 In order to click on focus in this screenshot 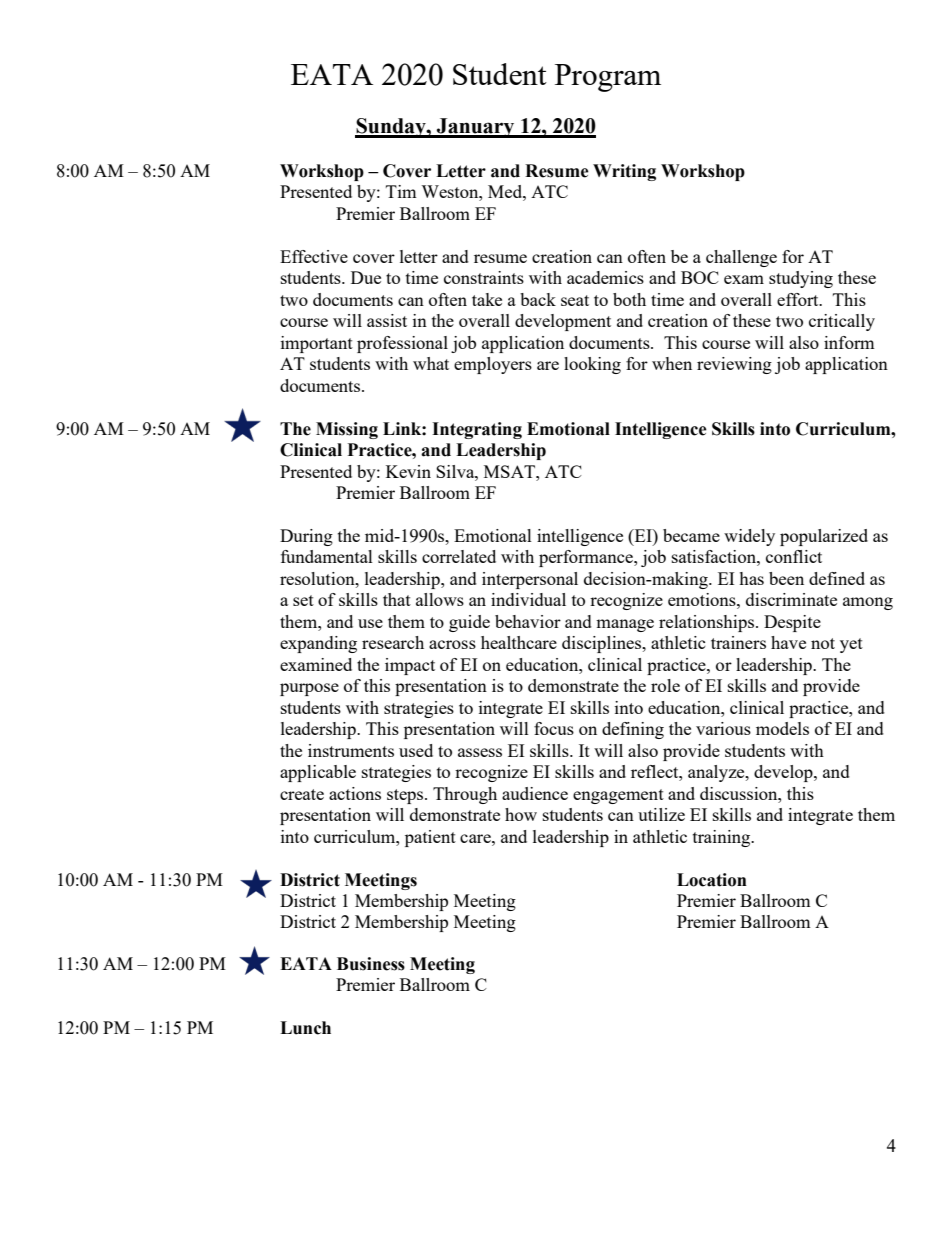, I will do `click(554, 728)`.
